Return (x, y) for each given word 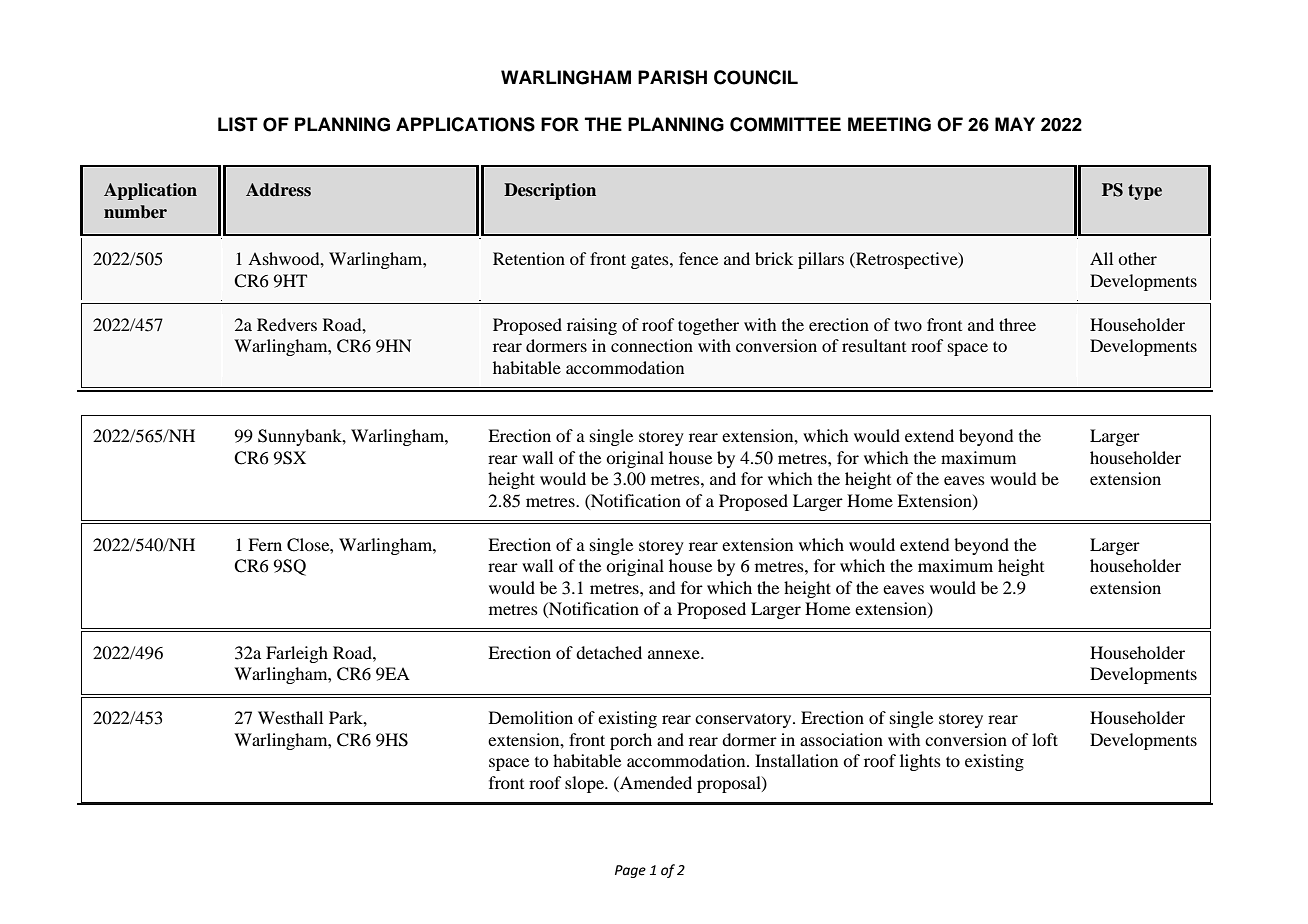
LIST (238, 124)
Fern (265, 544)
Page (630, 871)
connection (652, 345)
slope (585, 784)
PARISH (672, 77)
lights (920, 762)
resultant (874, 345)
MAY (1015, 124)
